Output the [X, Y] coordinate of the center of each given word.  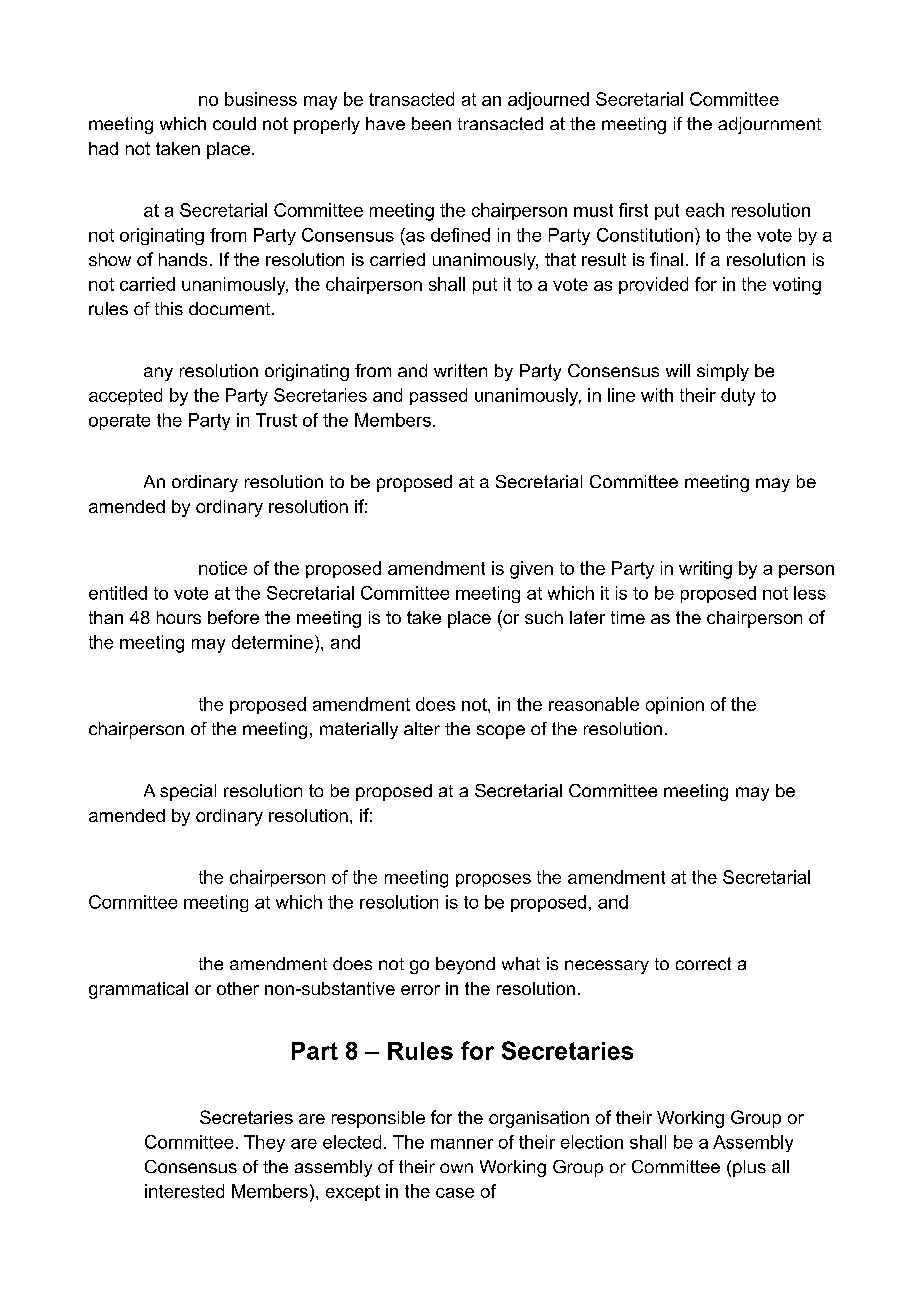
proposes [493, 880]
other [238, 988]
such [544, 617]
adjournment [769, 125]
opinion [675, 705]
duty [738, 397]
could [234, 123]
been [431, 123]
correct [703, 963]
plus [749, 1168]
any [158, 374]
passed [438, 396]
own [456, 1168]
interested [184, 1191]
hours [179, 617]
